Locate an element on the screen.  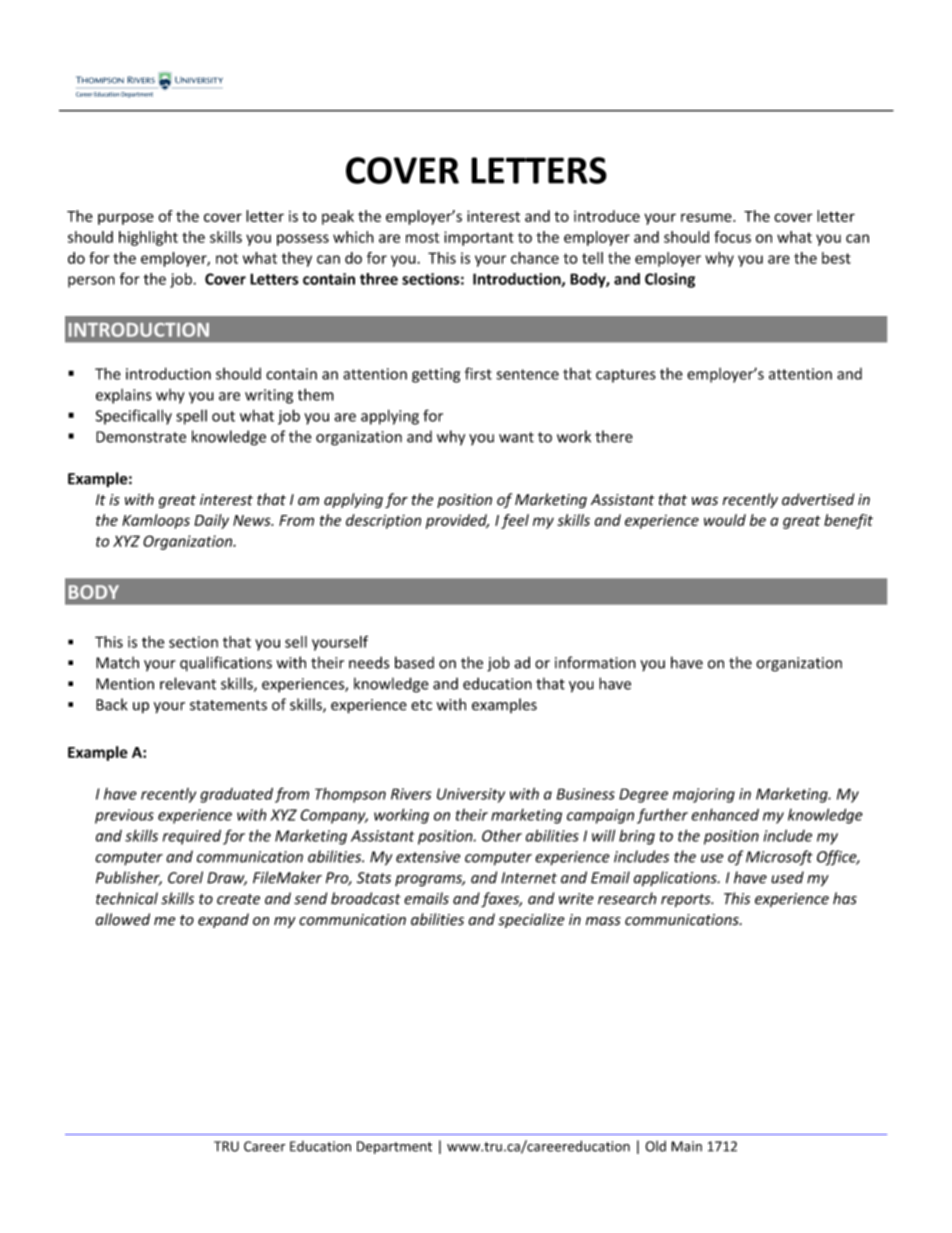
Department is located at coordinates (394, 1147).
